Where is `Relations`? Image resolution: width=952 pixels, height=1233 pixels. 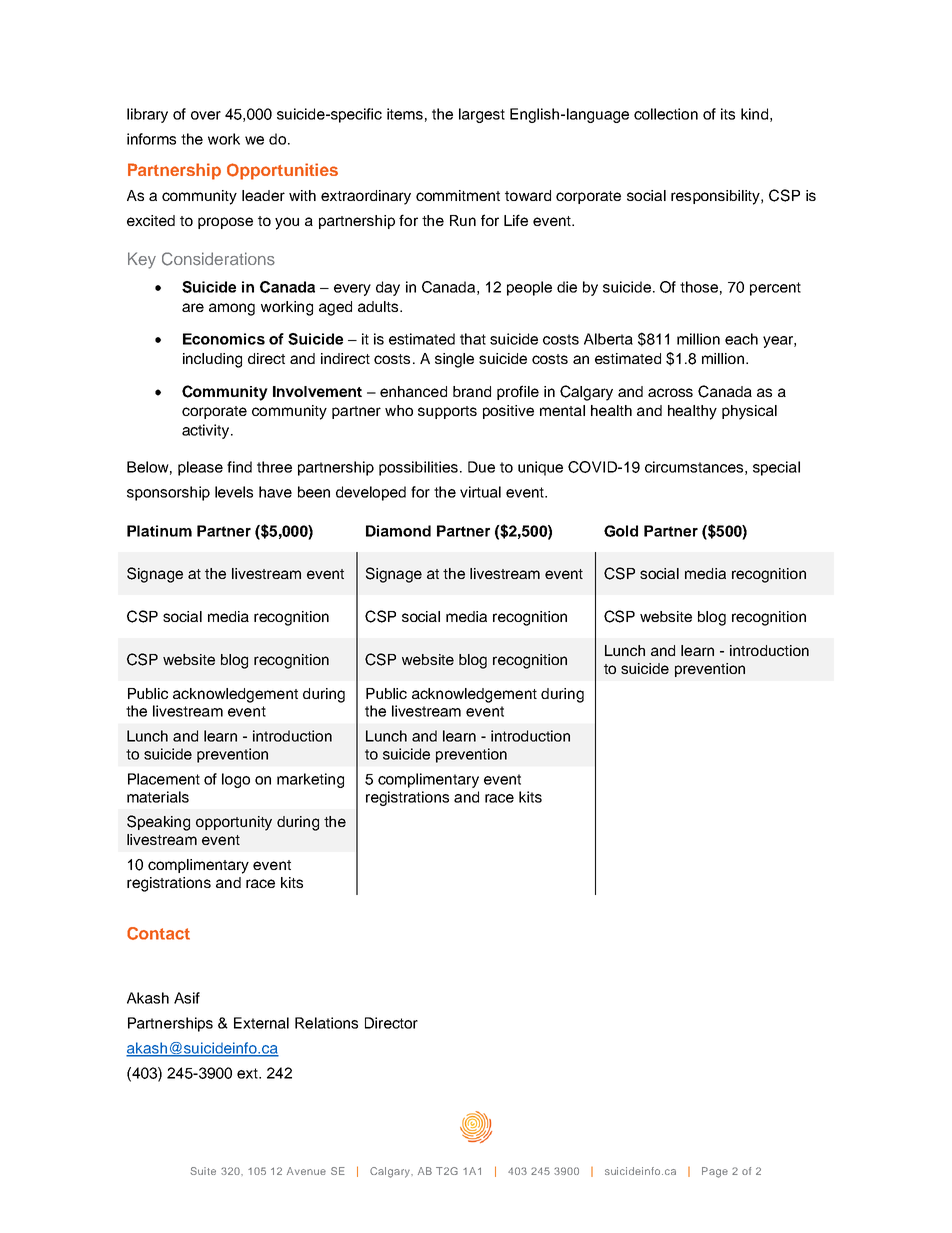 Relations is located at coordinates (326, 1023).
